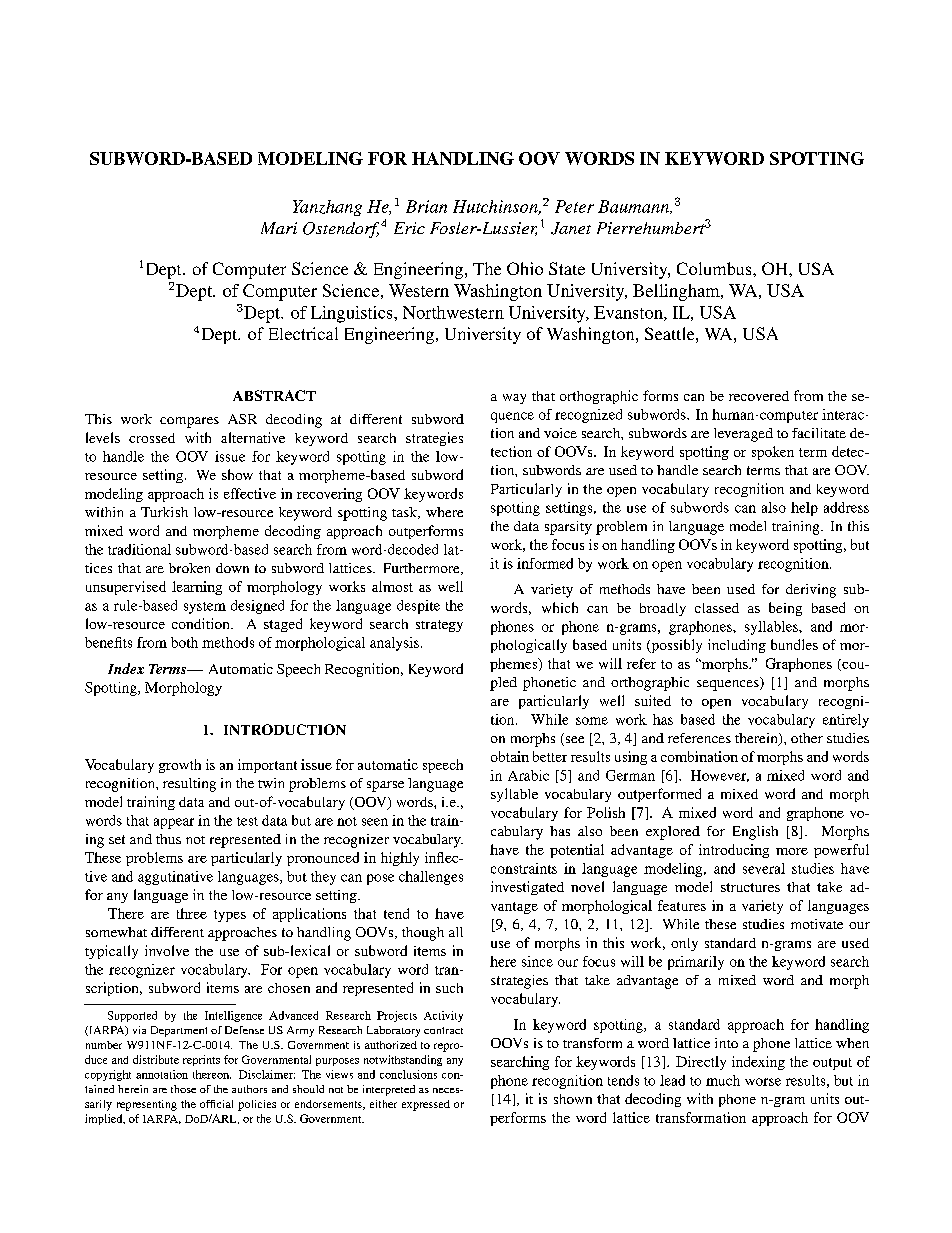 The image size is (952, 1233). Describe the element at coordinates (303, 333) in the screenshot. I see `Electrical` at that location.
